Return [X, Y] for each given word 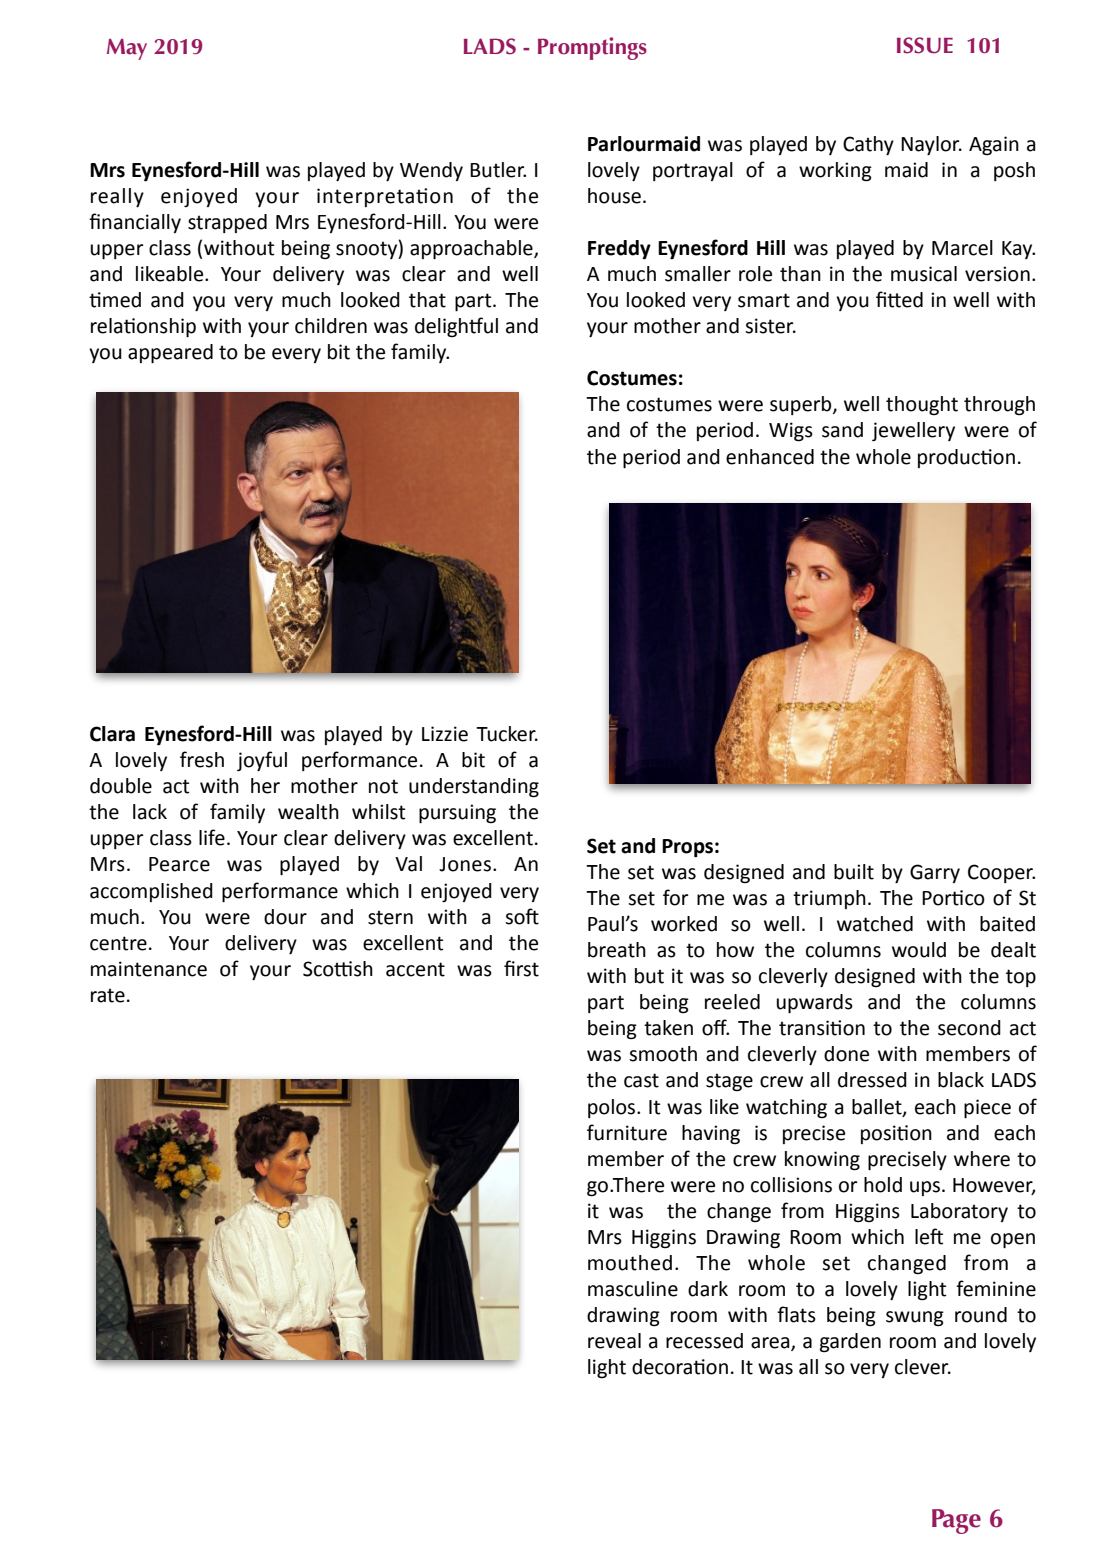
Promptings [592, 48]
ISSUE [925, 45]
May [127, 49]
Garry [935, 873]
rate [108, 995]
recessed [704, 1341]
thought [922, 406]
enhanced [770, 457]
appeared [170, 353]
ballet [878, 1107]
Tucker [507, 734]
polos [613, 1108]
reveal [614, 1341]
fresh [202, 759]
